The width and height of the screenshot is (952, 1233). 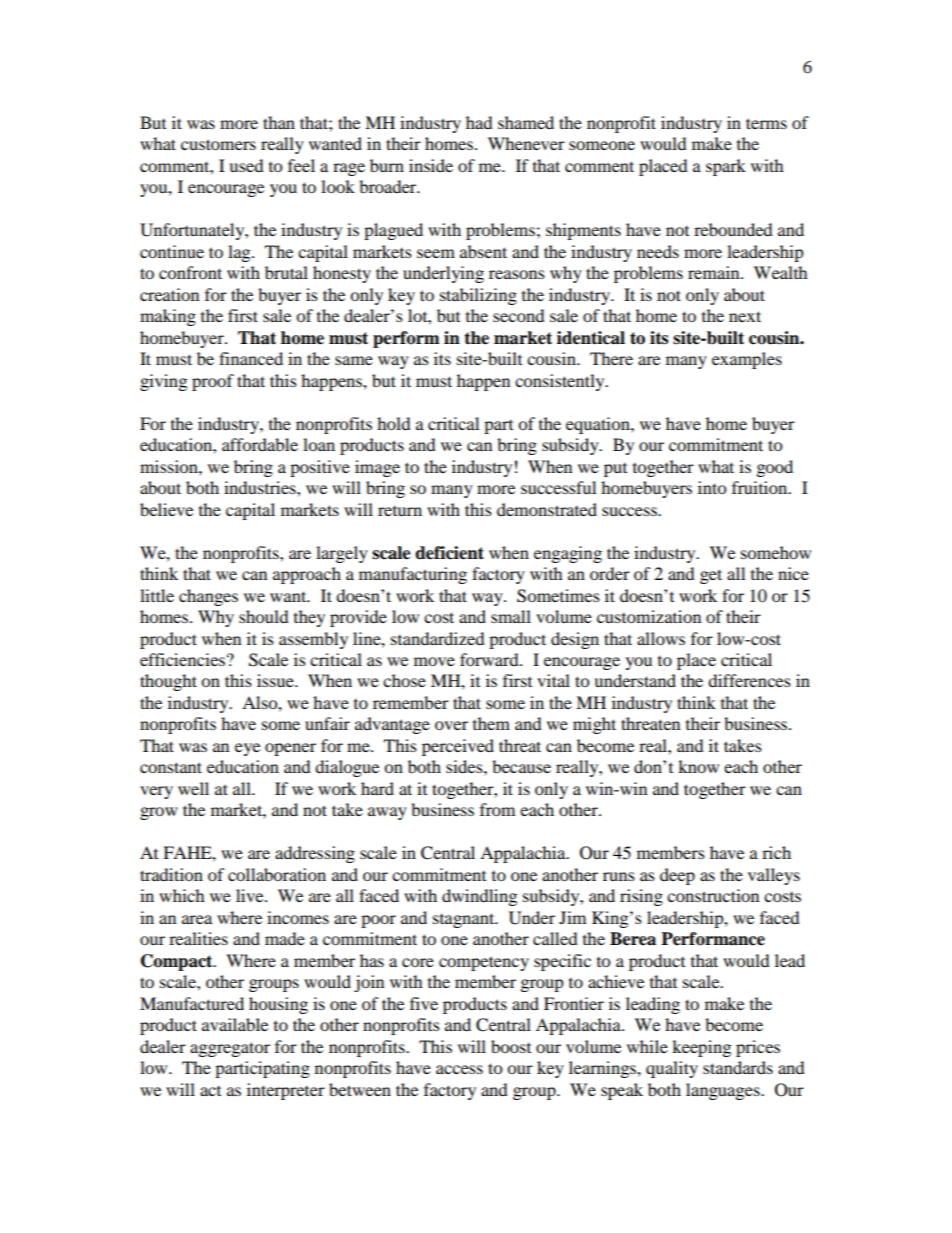 I want to click on aggregator, so click(x=230, y=1049).
